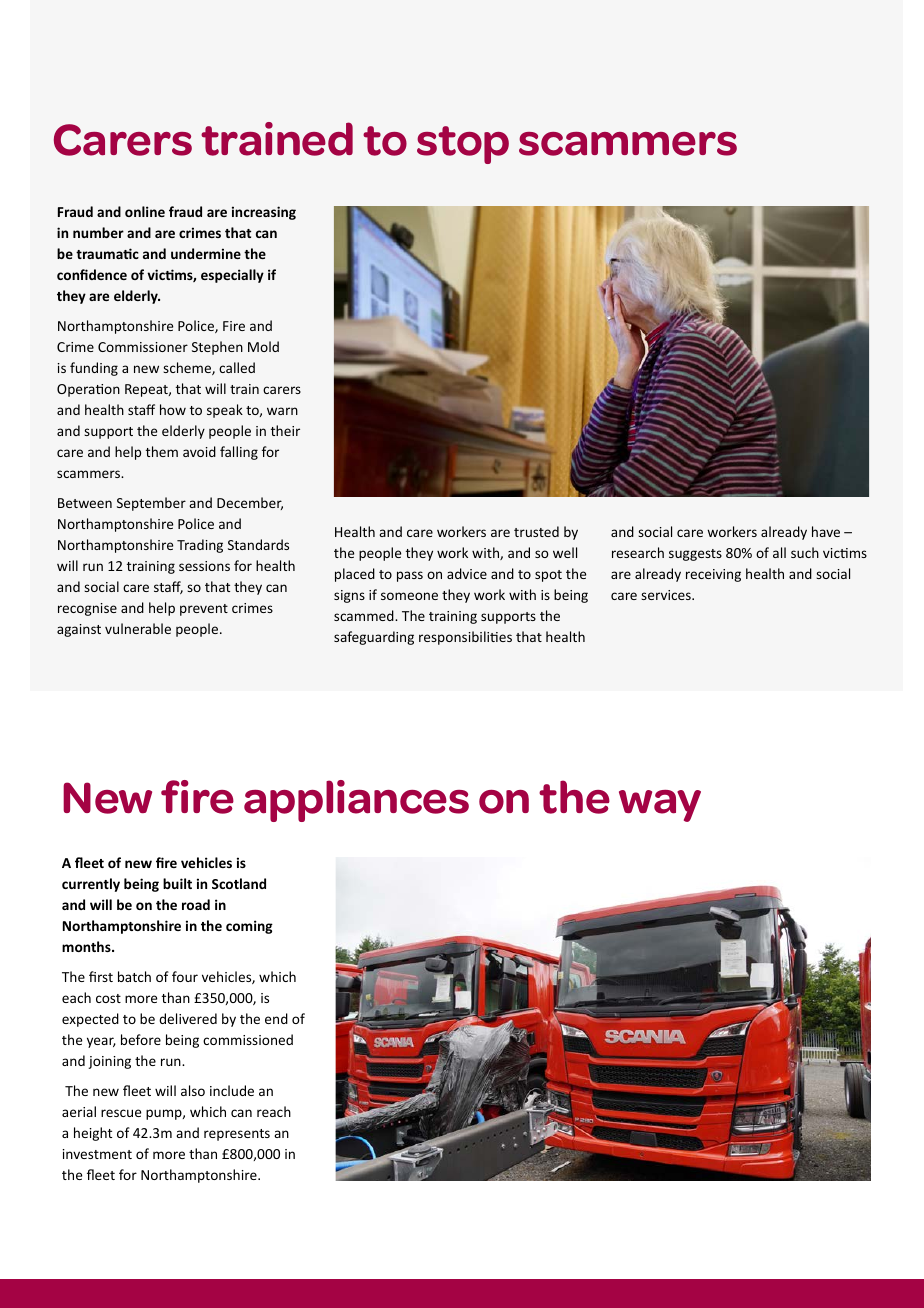  I want to click on responsibilities, so click(465, 638).
